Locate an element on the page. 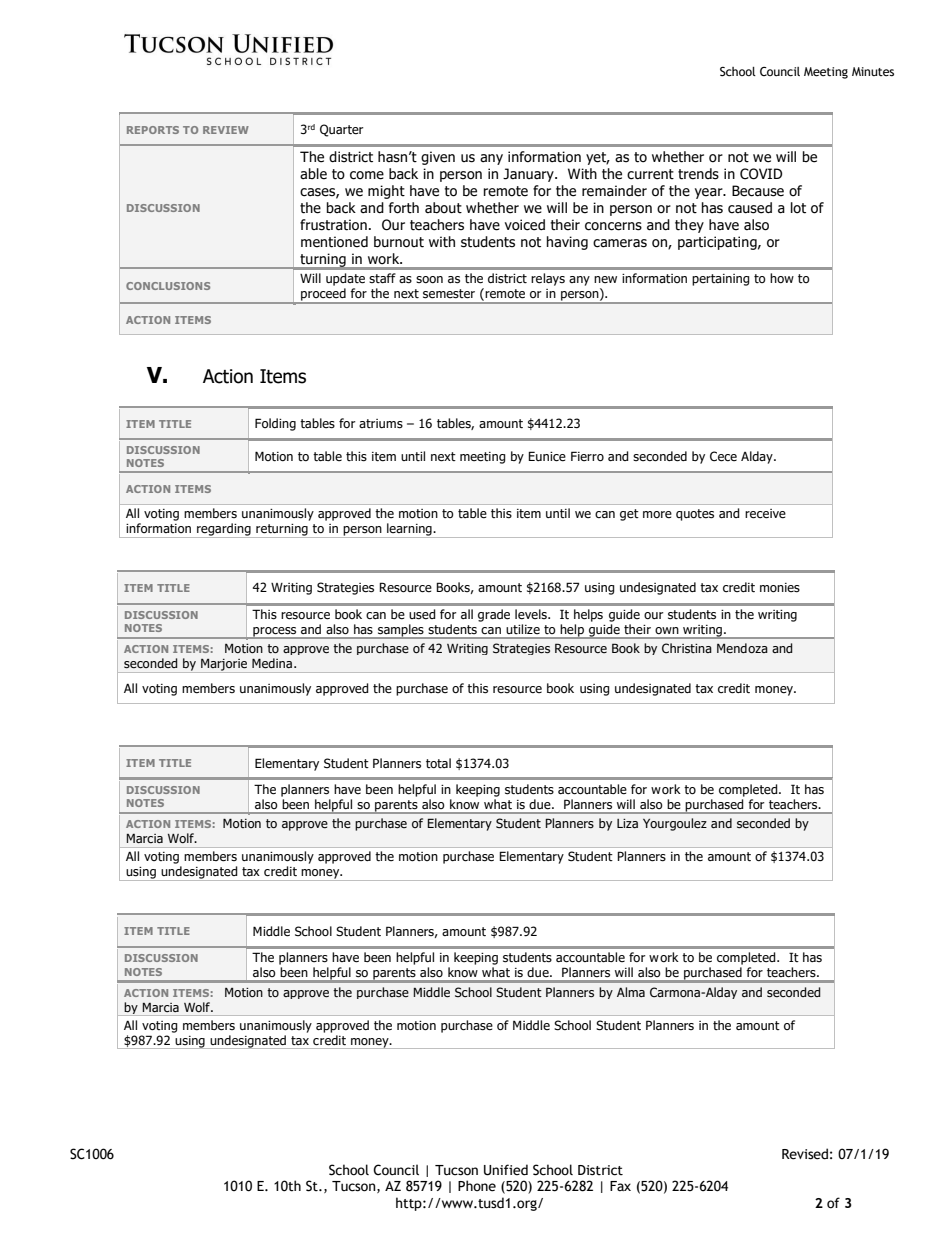 Image resolution: width=952 pixels, height=1233 pixels. Eunice is located at coordinates (547, 456).
